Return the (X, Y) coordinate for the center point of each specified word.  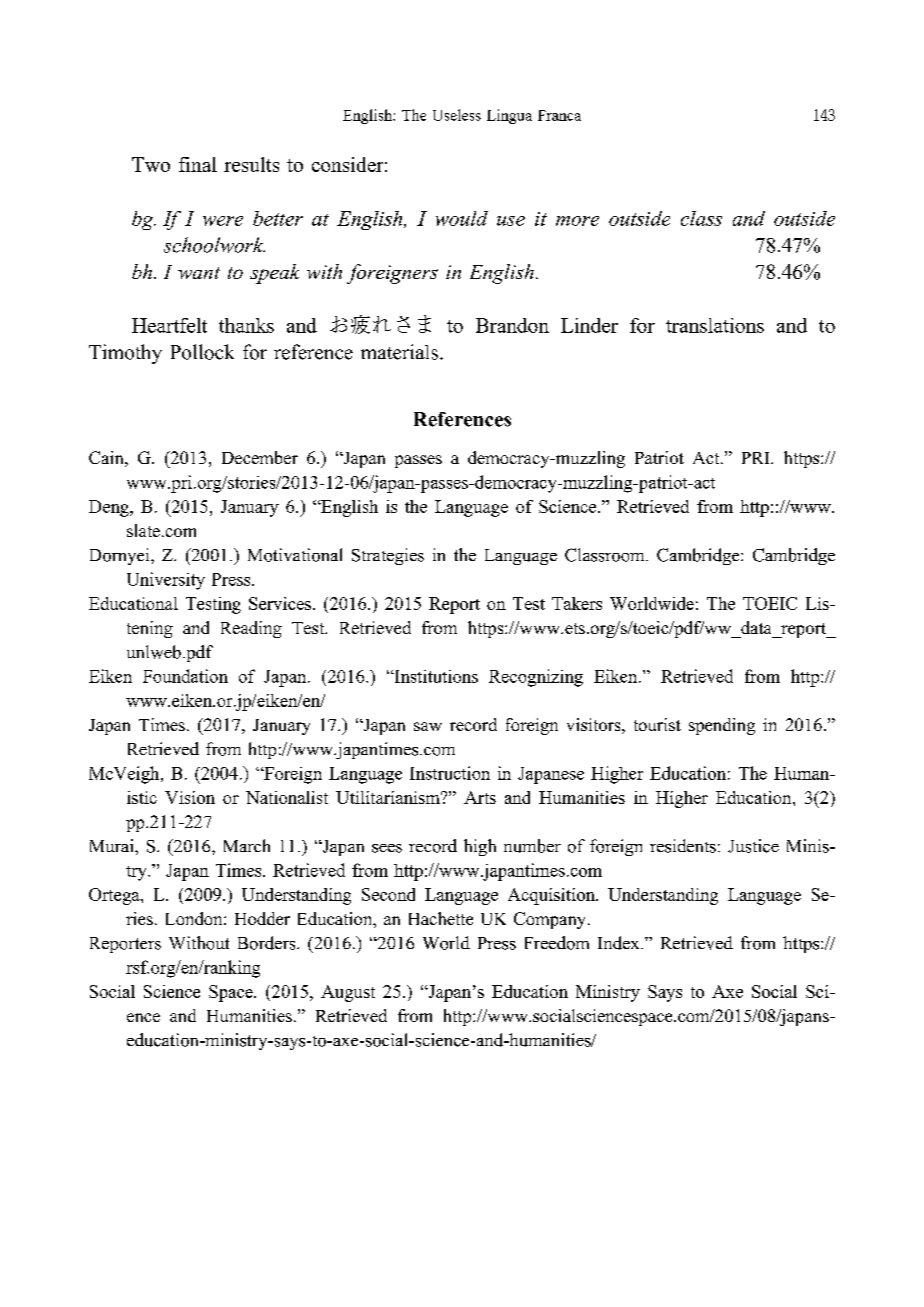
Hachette (441, 918)
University (166, 581)
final (198, 164)
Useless (457, 115)
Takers (577, 603)
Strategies (388, 556)
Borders (268, 943)
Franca (559, 115)
